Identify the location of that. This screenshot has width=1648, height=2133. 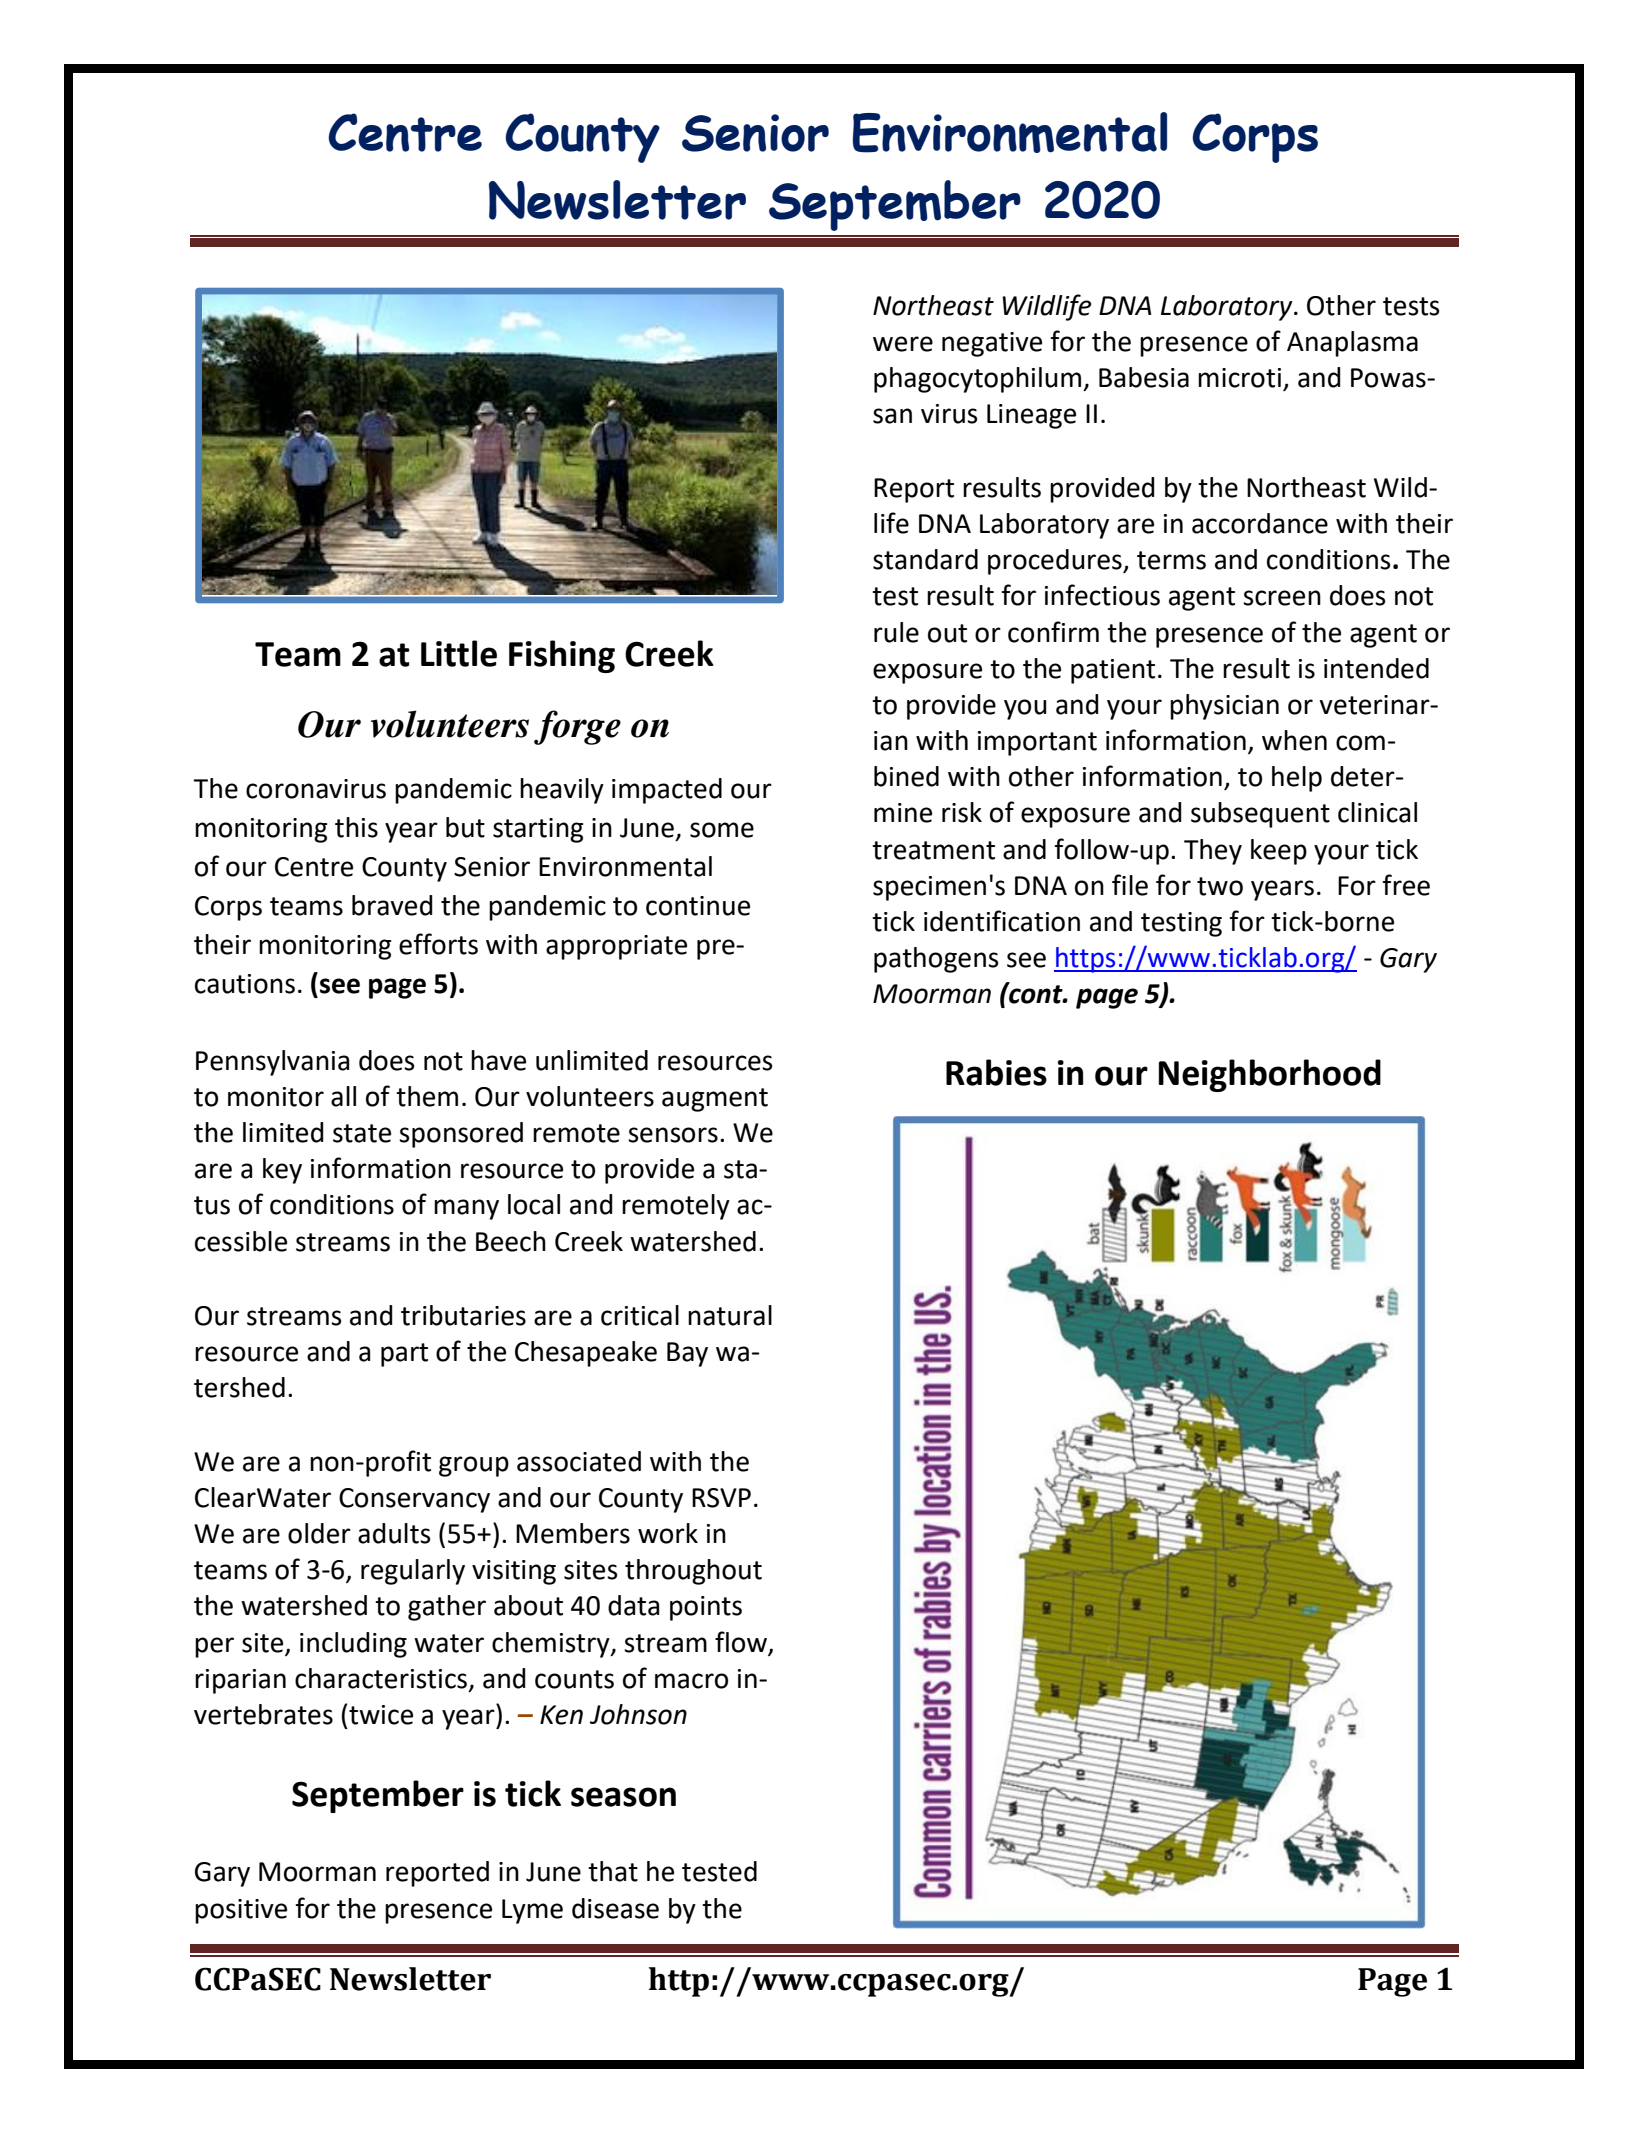
(613, 1871).
